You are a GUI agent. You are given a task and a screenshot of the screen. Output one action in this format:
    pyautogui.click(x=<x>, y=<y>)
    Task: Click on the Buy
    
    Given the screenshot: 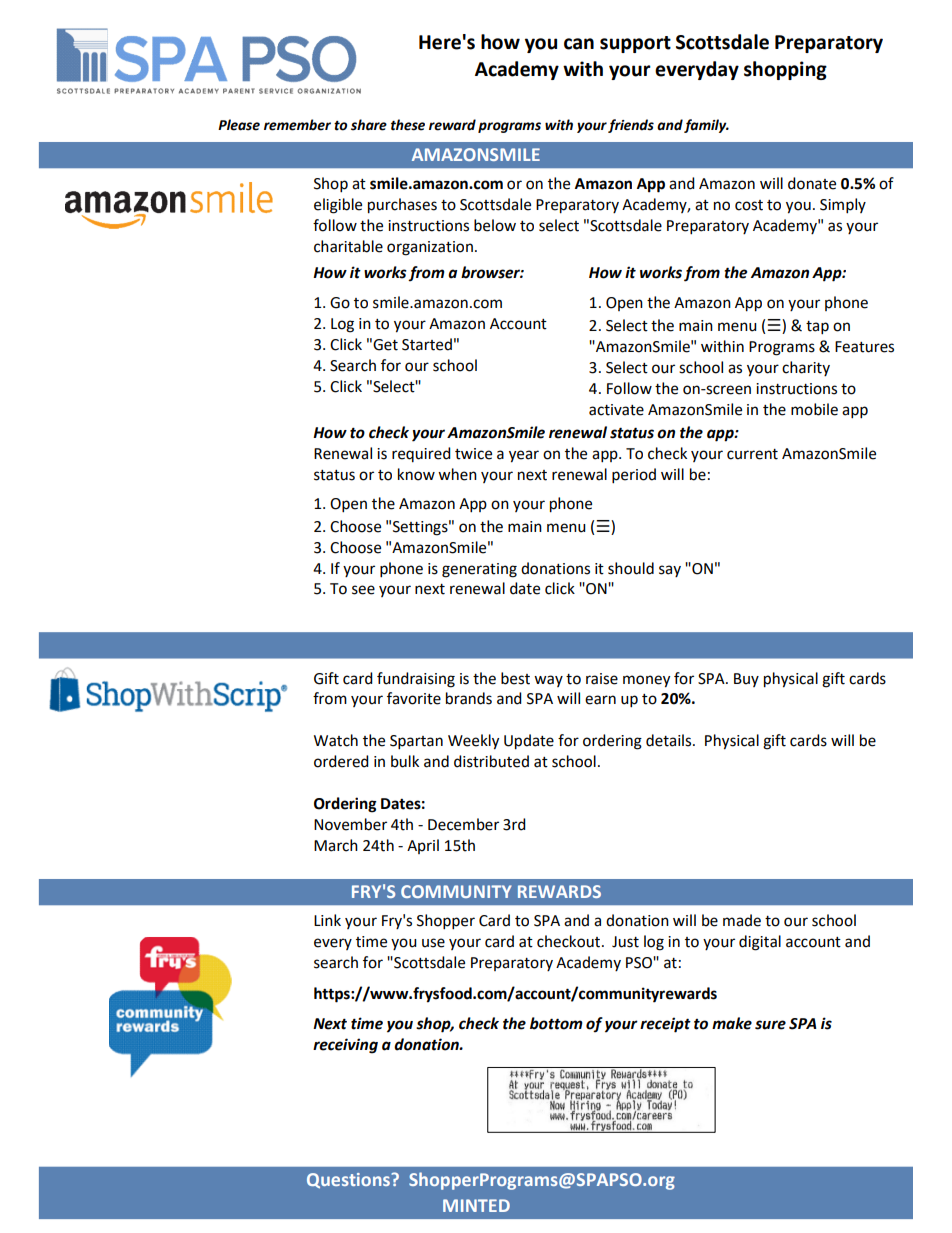 What is the action you would take?
    pyautogui.click(x=746, y=680)
